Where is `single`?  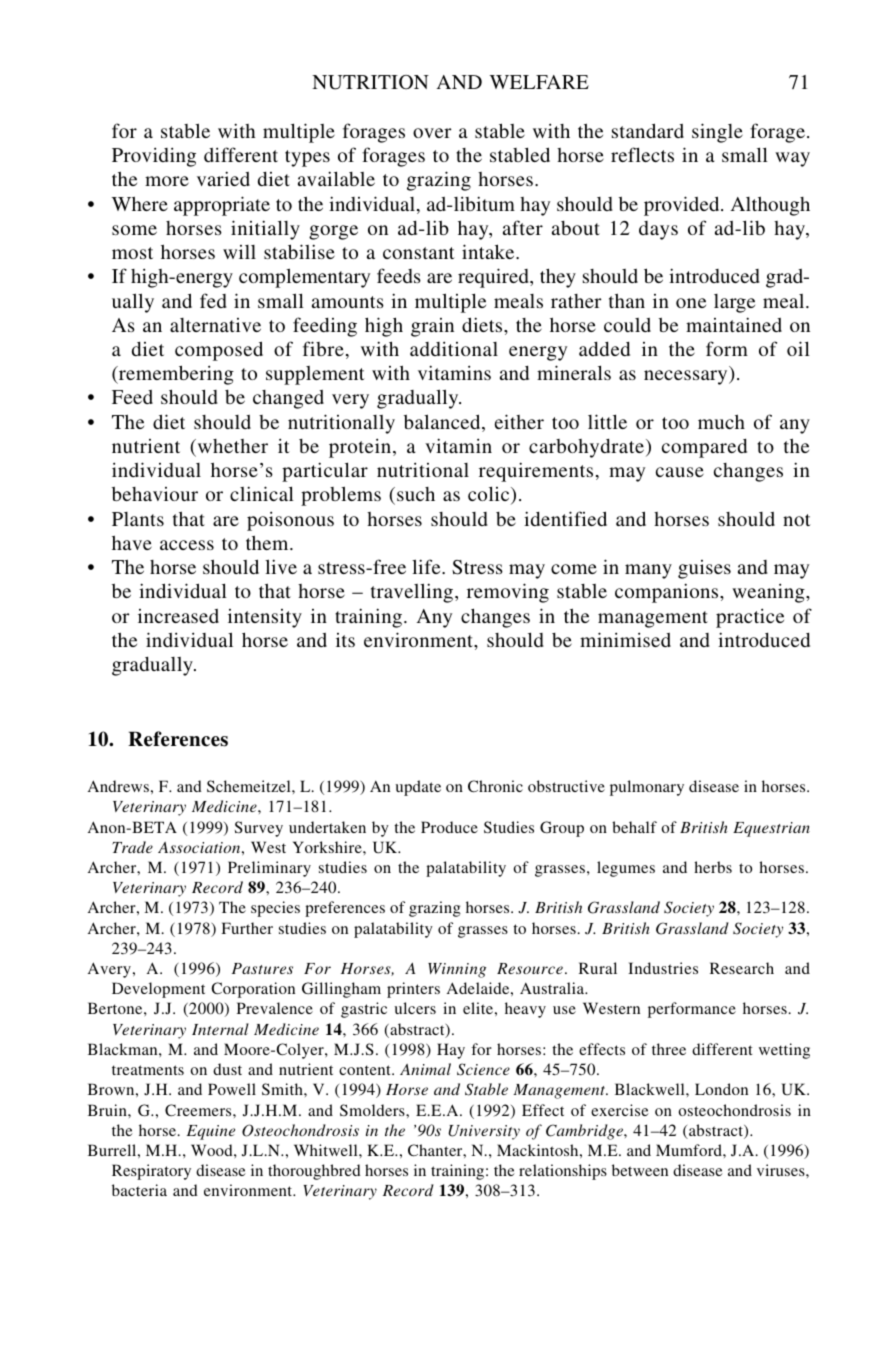 single is located at coordinates (717, 133).
